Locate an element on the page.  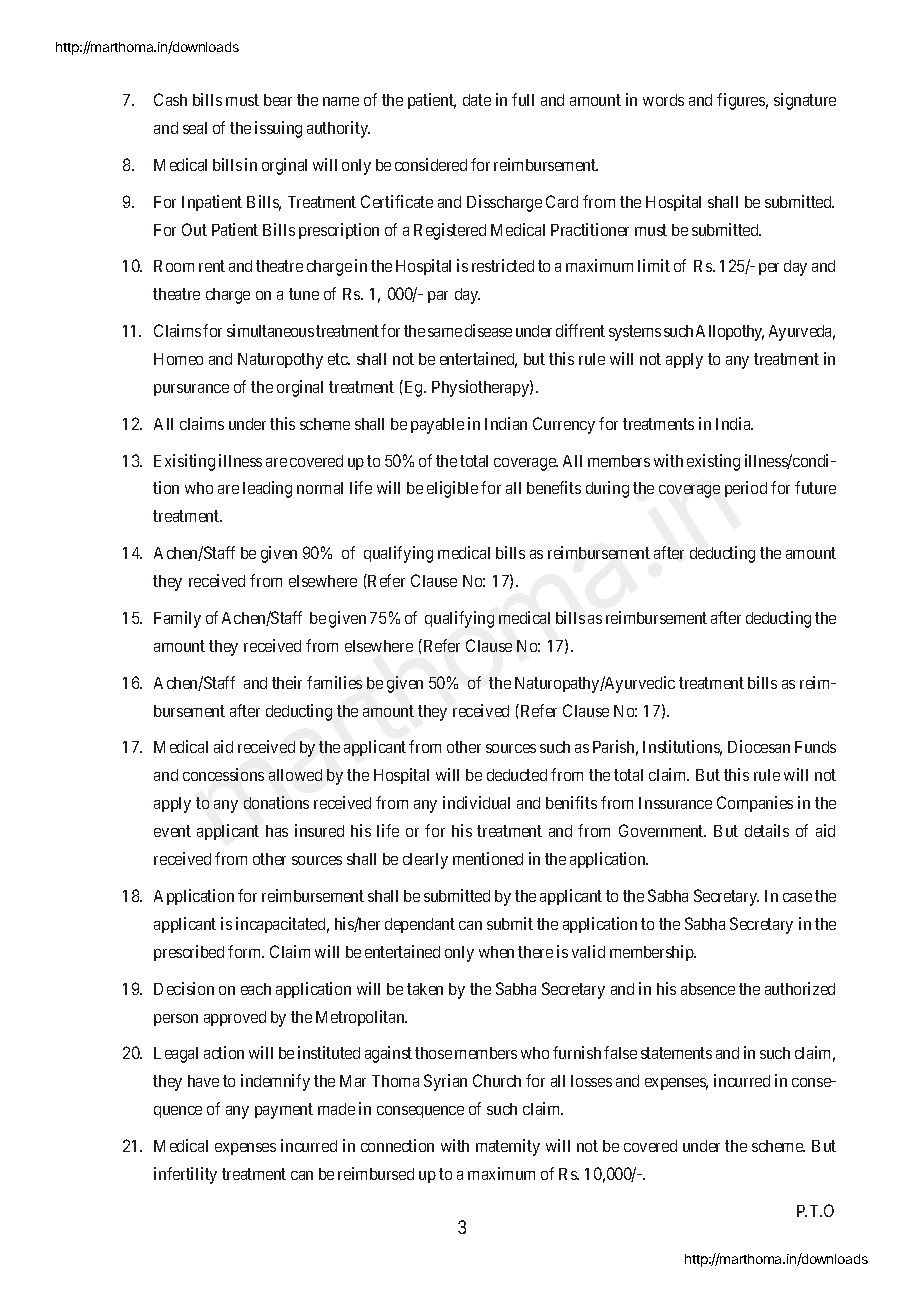
existing is located at coordinates (713, 462).
